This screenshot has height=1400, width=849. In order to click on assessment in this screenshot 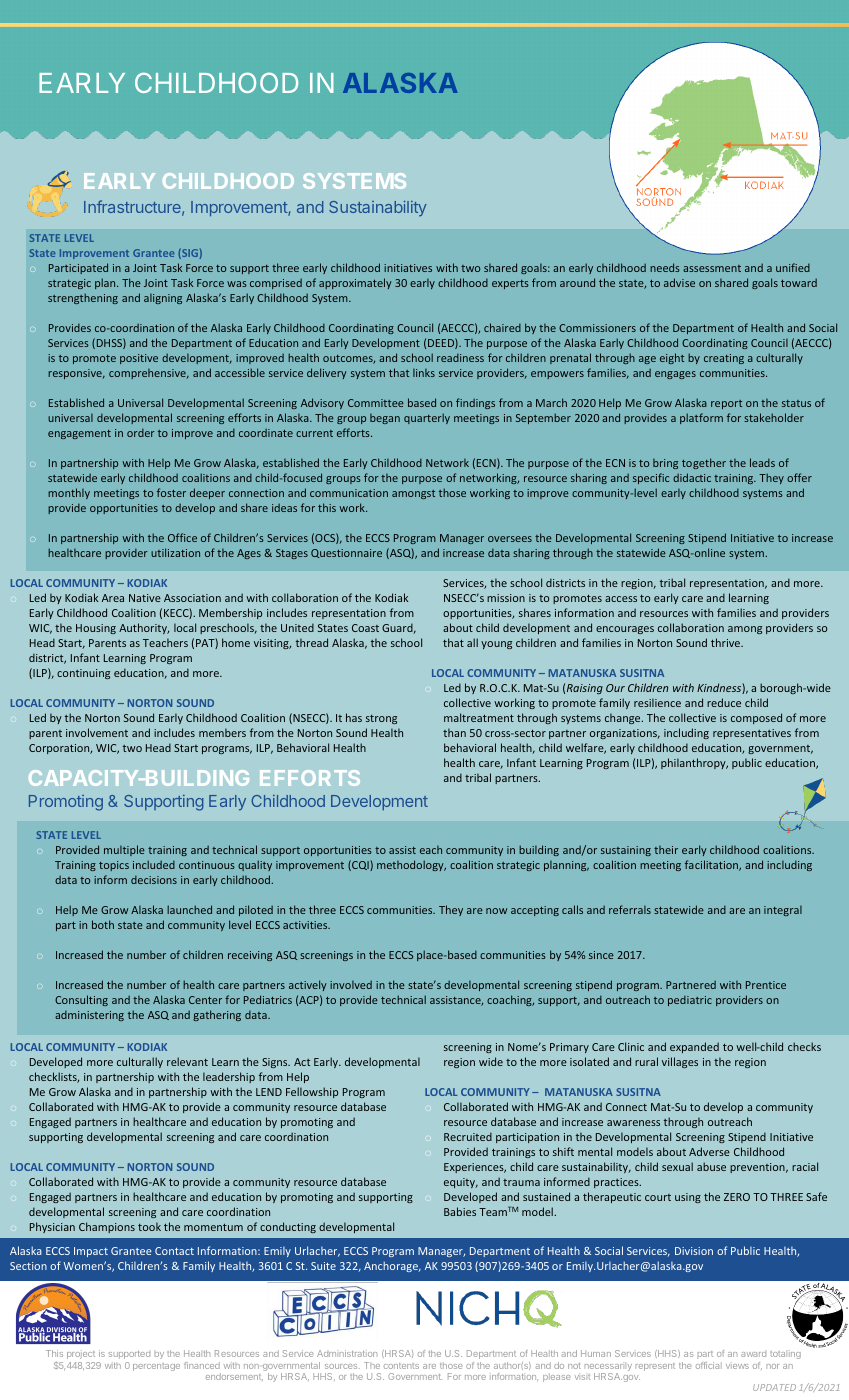, I will do `click(712, 268)`.
